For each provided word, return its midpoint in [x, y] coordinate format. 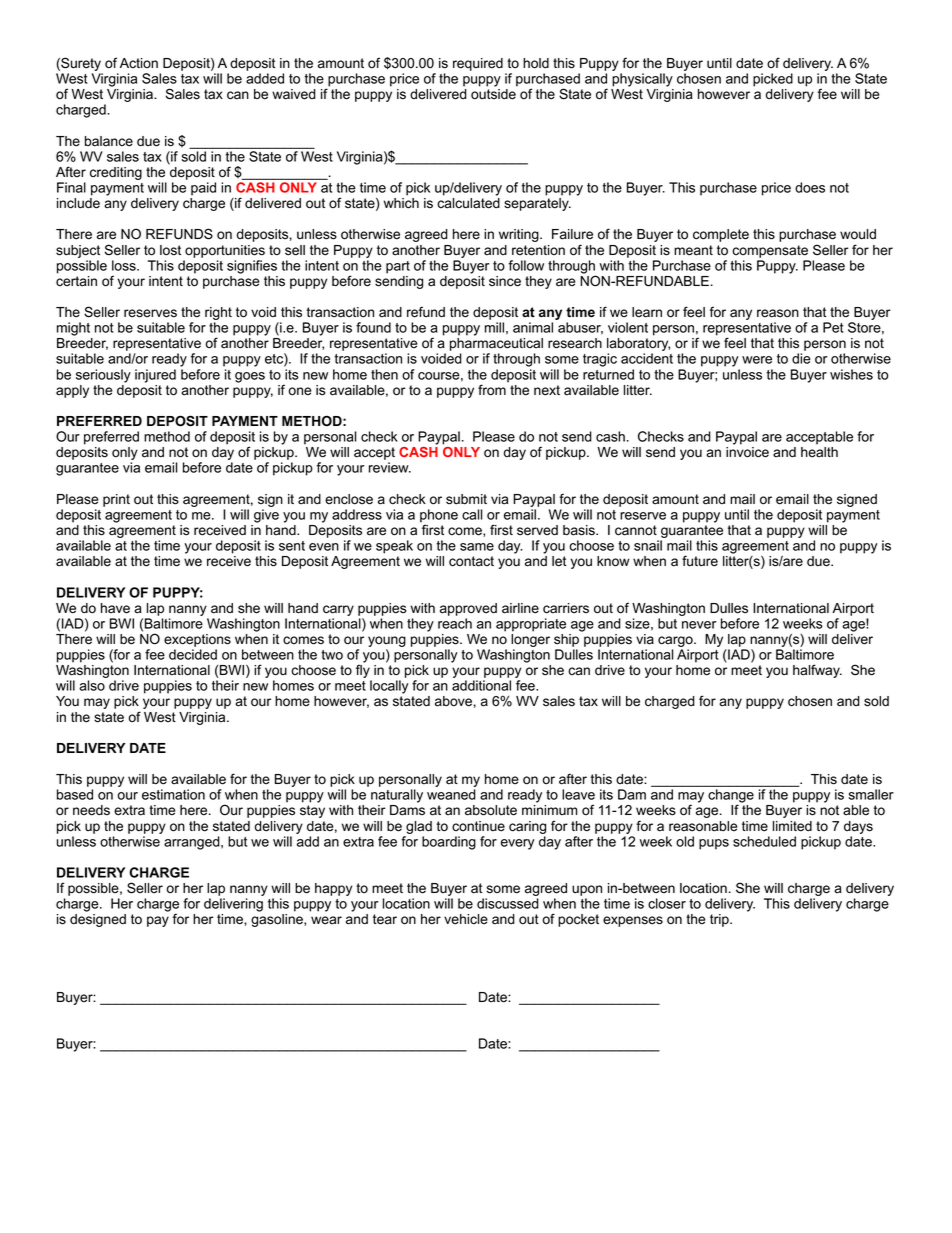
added [265, 78]
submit [466, 499]
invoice [747, 452]
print [116, 500]
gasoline [278, 920]
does [810, 187]
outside [493, 94]
